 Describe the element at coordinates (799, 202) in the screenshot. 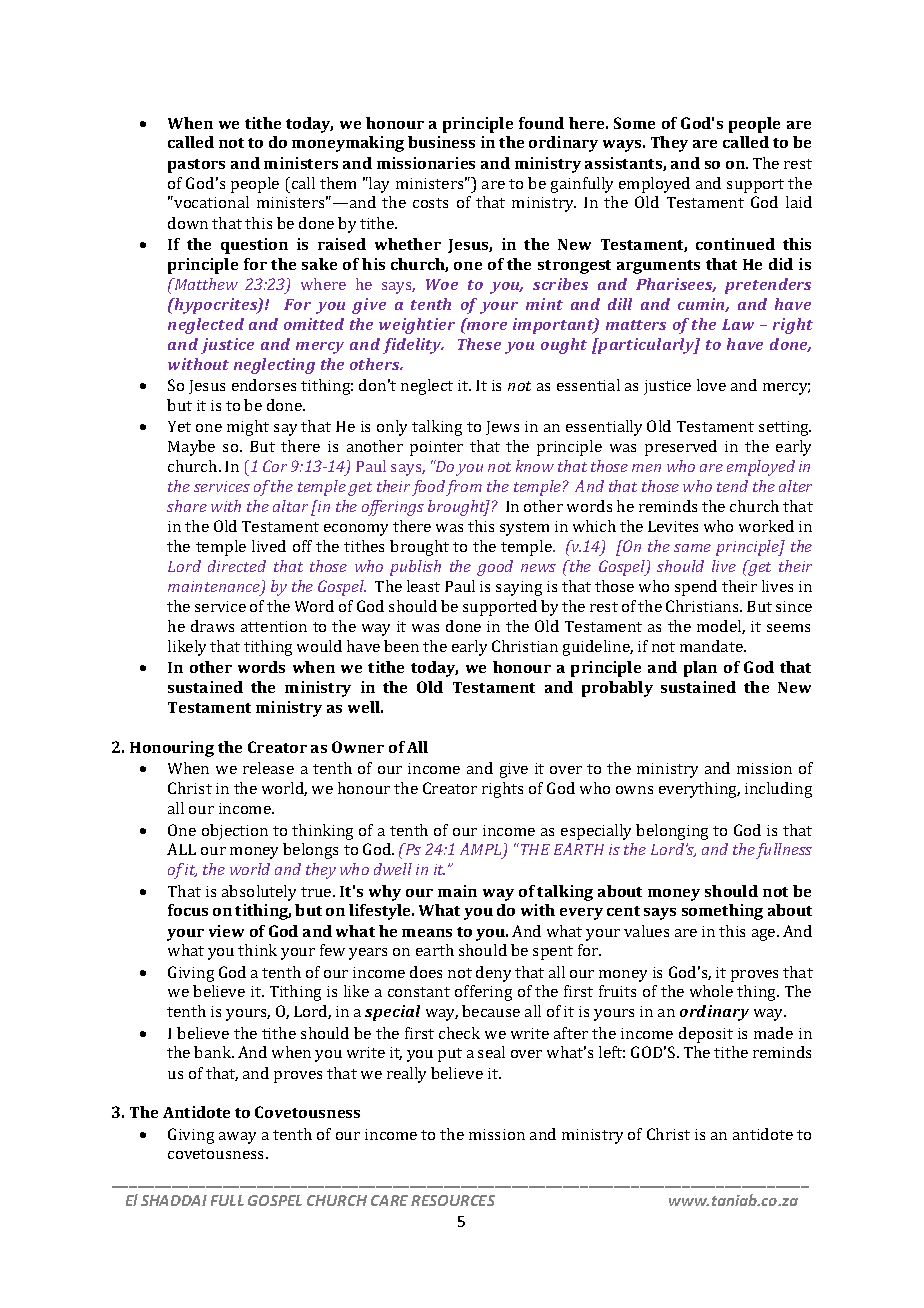

I see `laid` at that location.
